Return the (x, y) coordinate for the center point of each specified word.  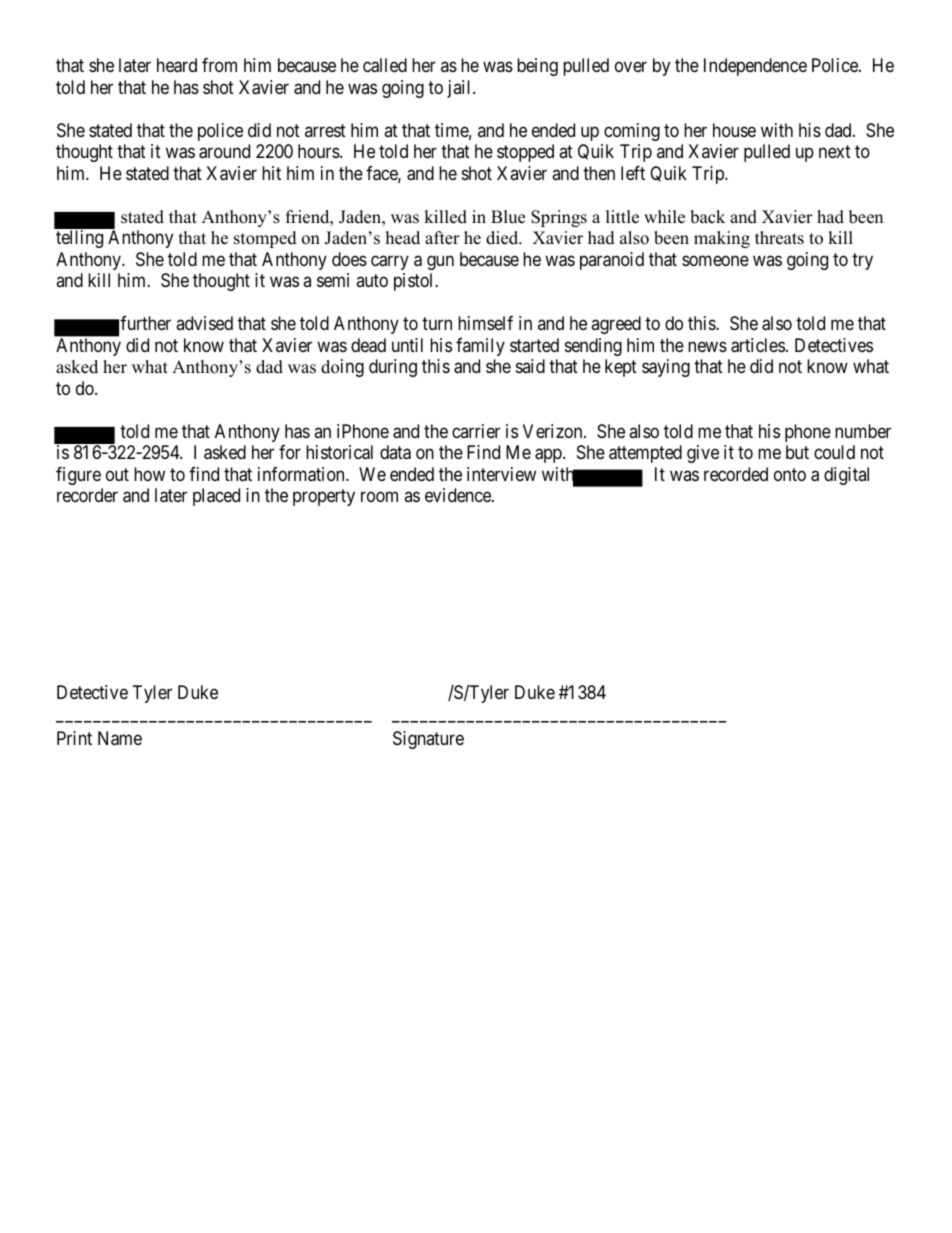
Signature (428, 740)
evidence (459, 495)
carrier (476, 431)
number (863, 431)
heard (177, 65)
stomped (265, 239)
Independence (755, 67)
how (149, 474)
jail (460, 89)
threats (779, 238)
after (442, 238)
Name (120, 738)
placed (216, 497)
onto (790, 474)
